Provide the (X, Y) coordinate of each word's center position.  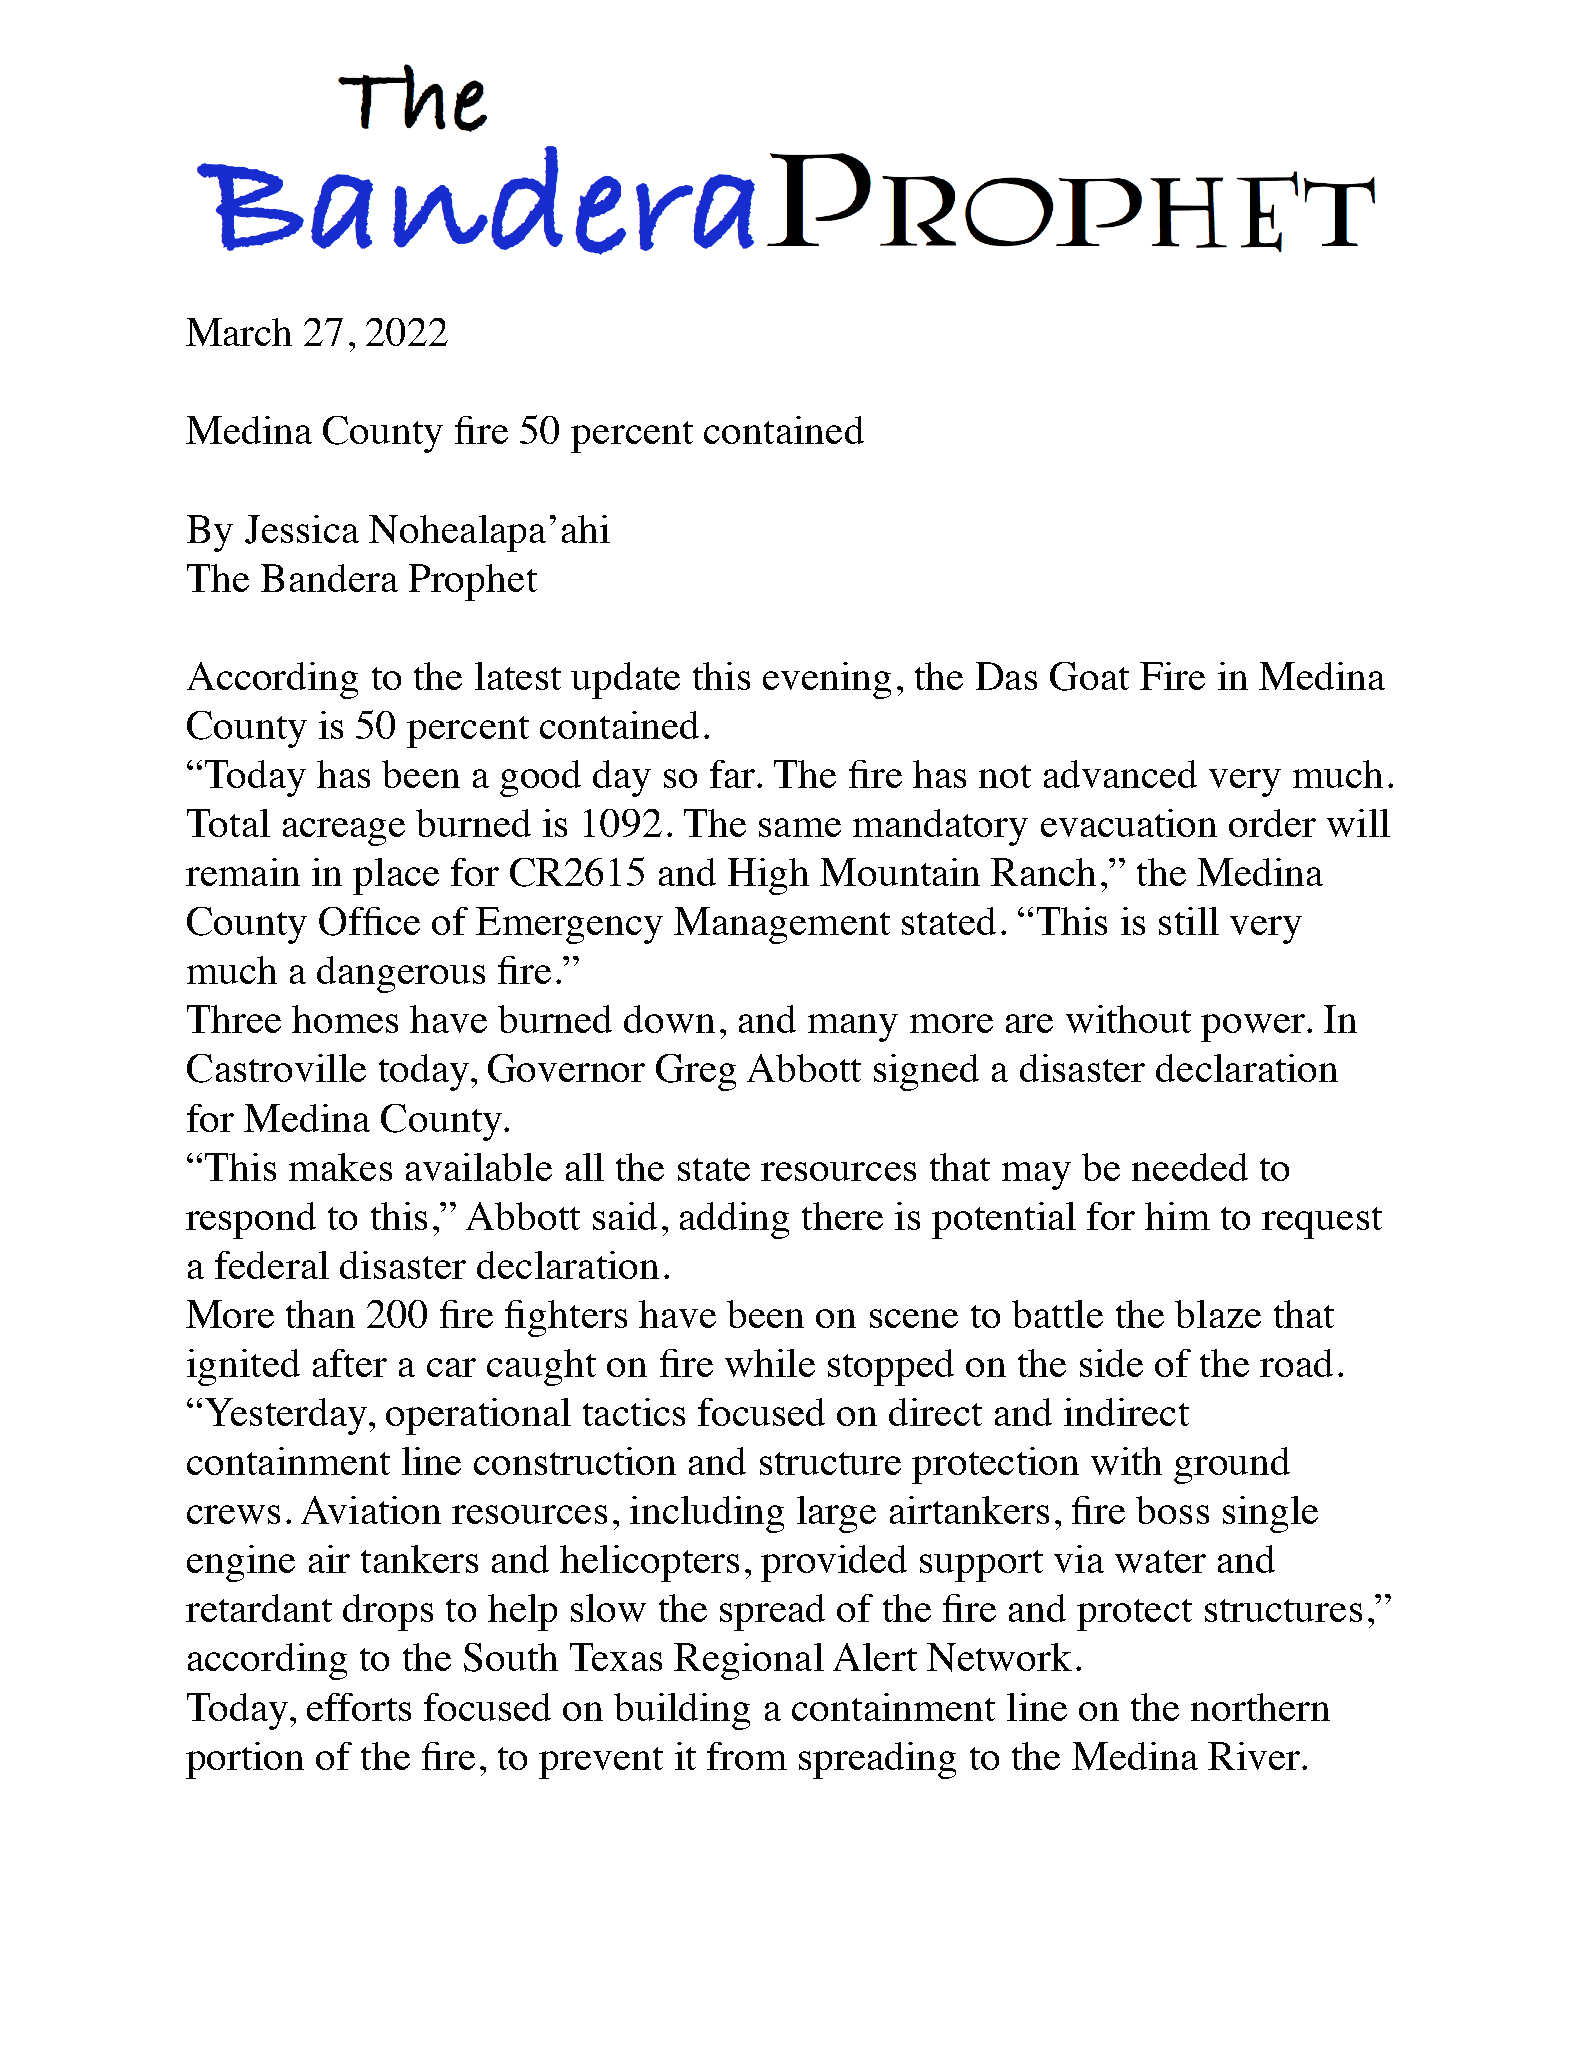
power (1254, 1028)
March (239, 332)
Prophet (473, 582)
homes (345, 1019)
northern (1260, 1707)
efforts (359, 1707)
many (853, 1028)
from (747, 1756)
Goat (1089, 676)
